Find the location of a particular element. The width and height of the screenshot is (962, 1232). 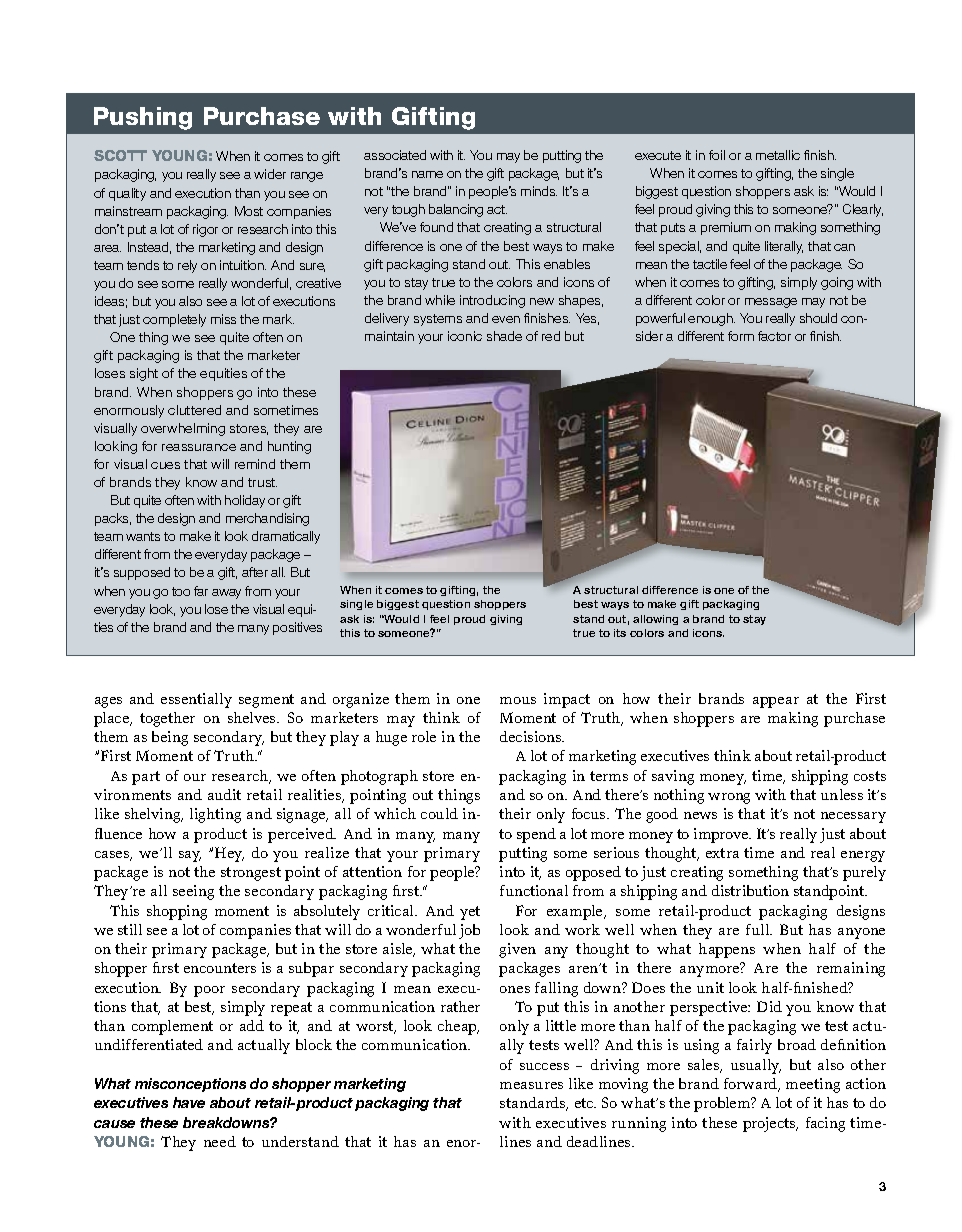

shade is located at coordinates (504, 336).
